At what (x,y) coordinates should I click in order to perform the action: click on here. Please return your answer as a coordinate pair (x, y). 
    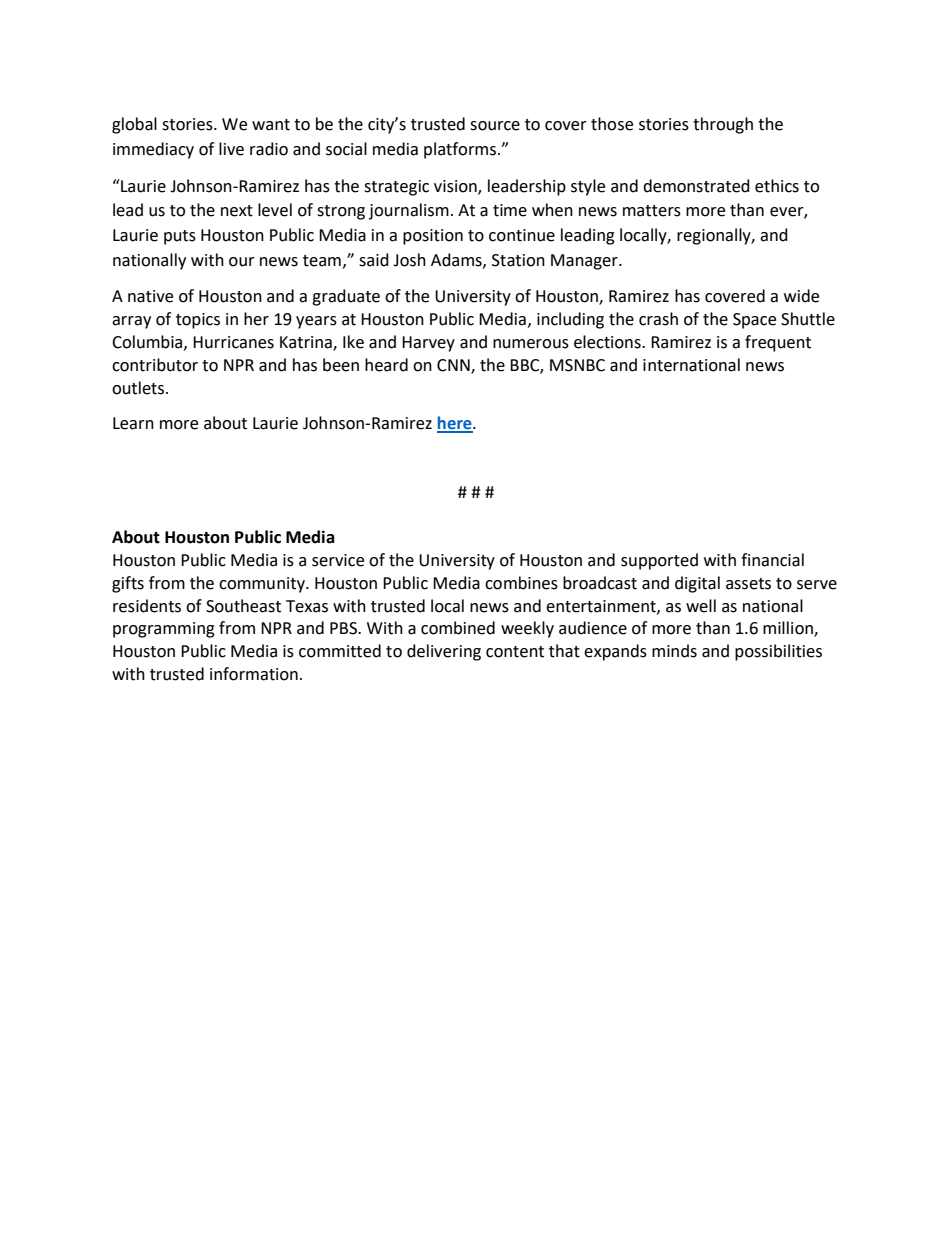
    Looking at the image, I should click on (455, 424).
